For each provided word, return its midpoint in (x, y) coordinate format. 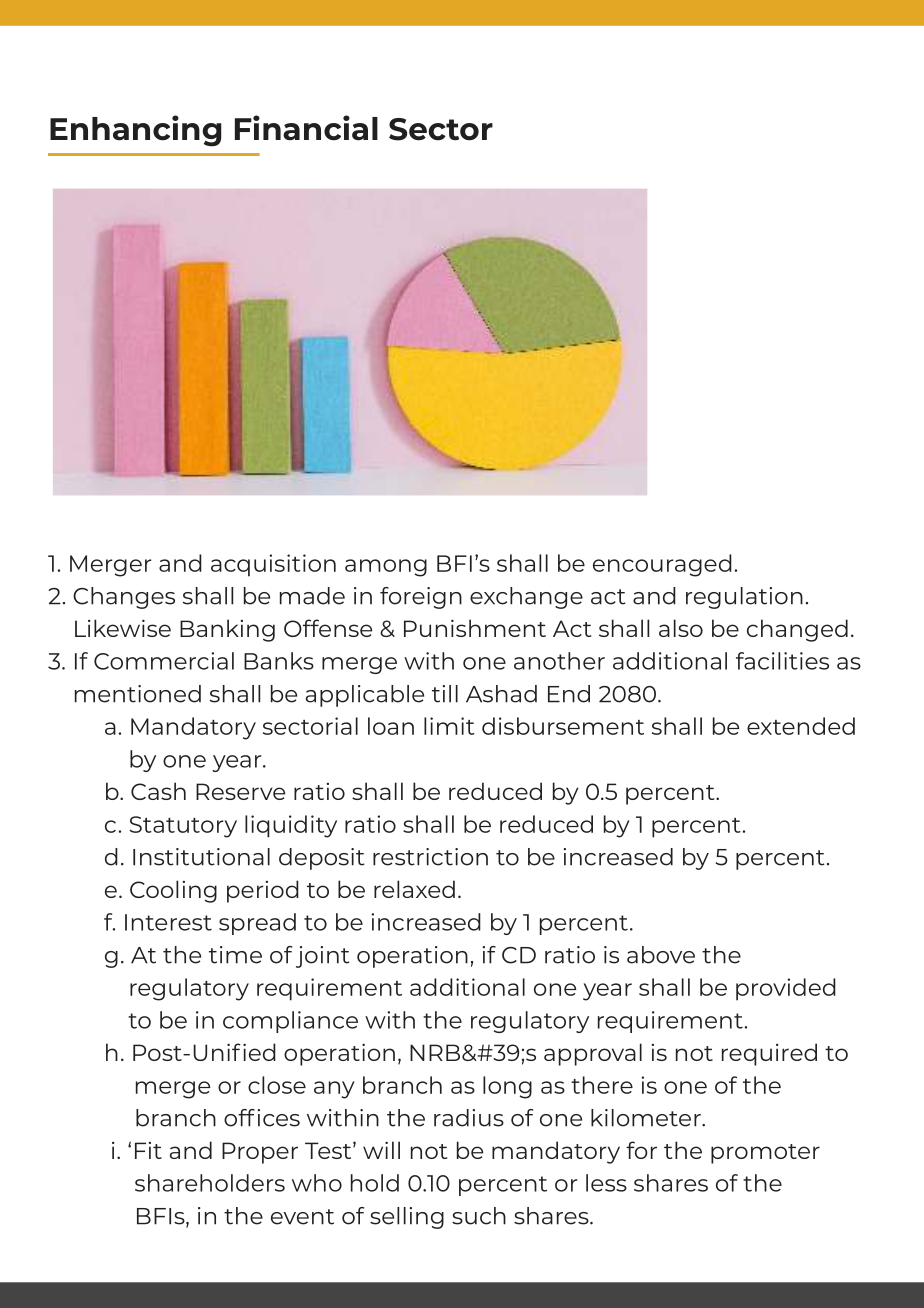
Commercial (164, 661)
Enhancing (136, 131)
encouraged (662, 565)
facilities (782, 661)
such (479, 1216)
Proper (260, 1153)
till (445, 694)
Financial (306, 128)
